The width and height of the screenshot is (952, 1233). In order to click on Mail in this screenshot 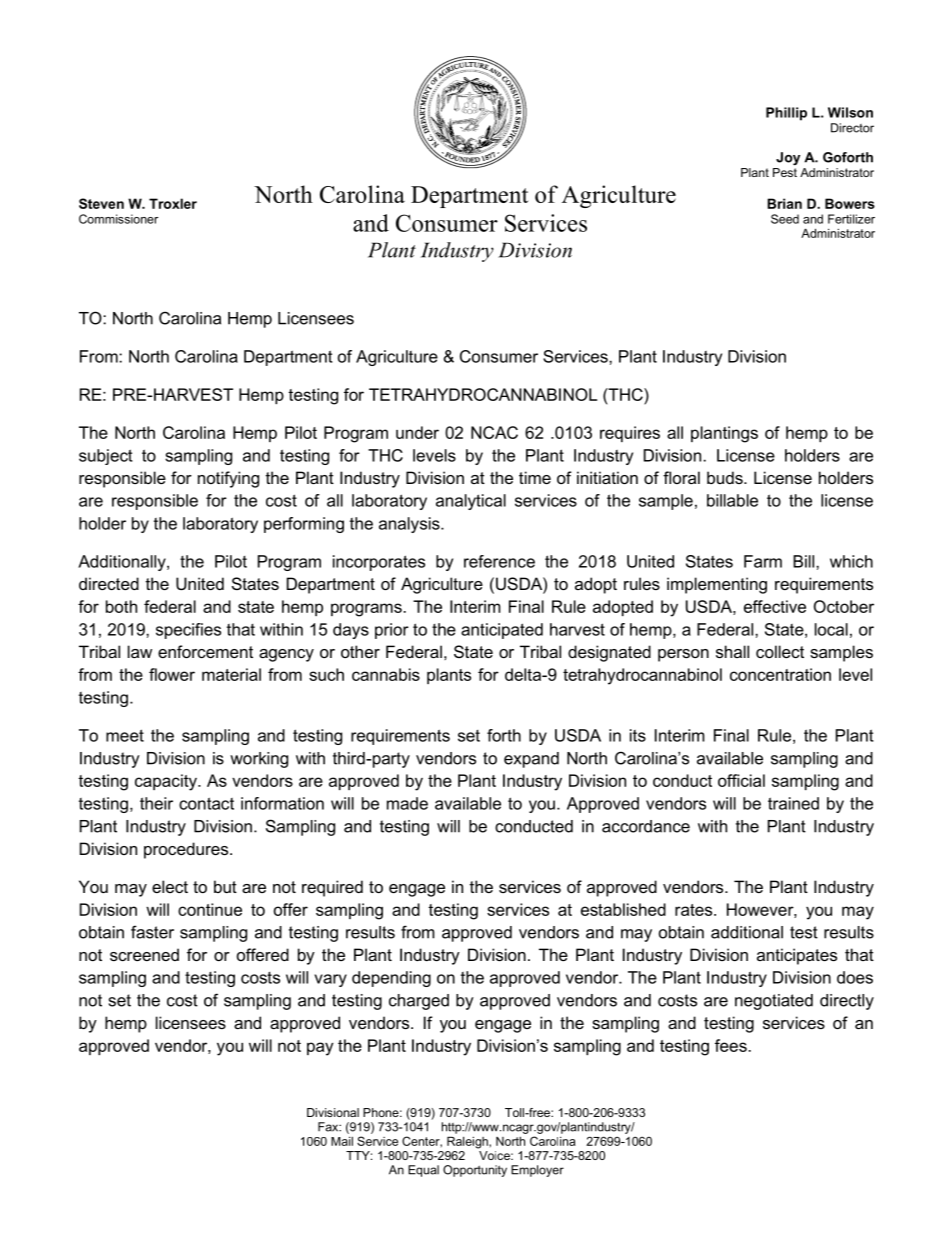, I will do `click(342, 1141)`.
